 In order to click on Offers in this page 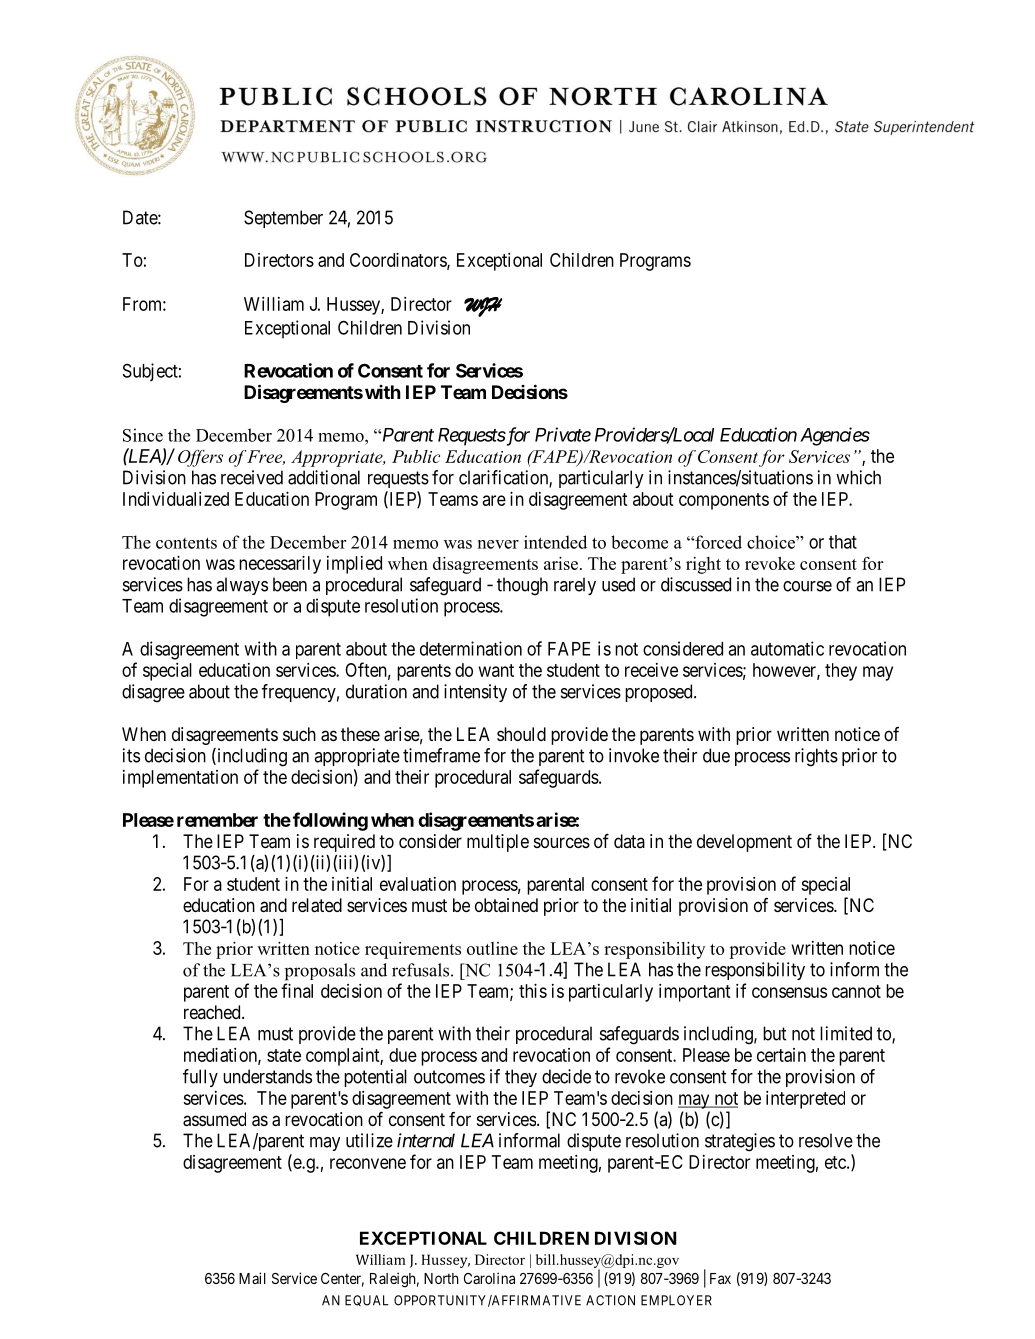, I will do `click(200, 458)`.
